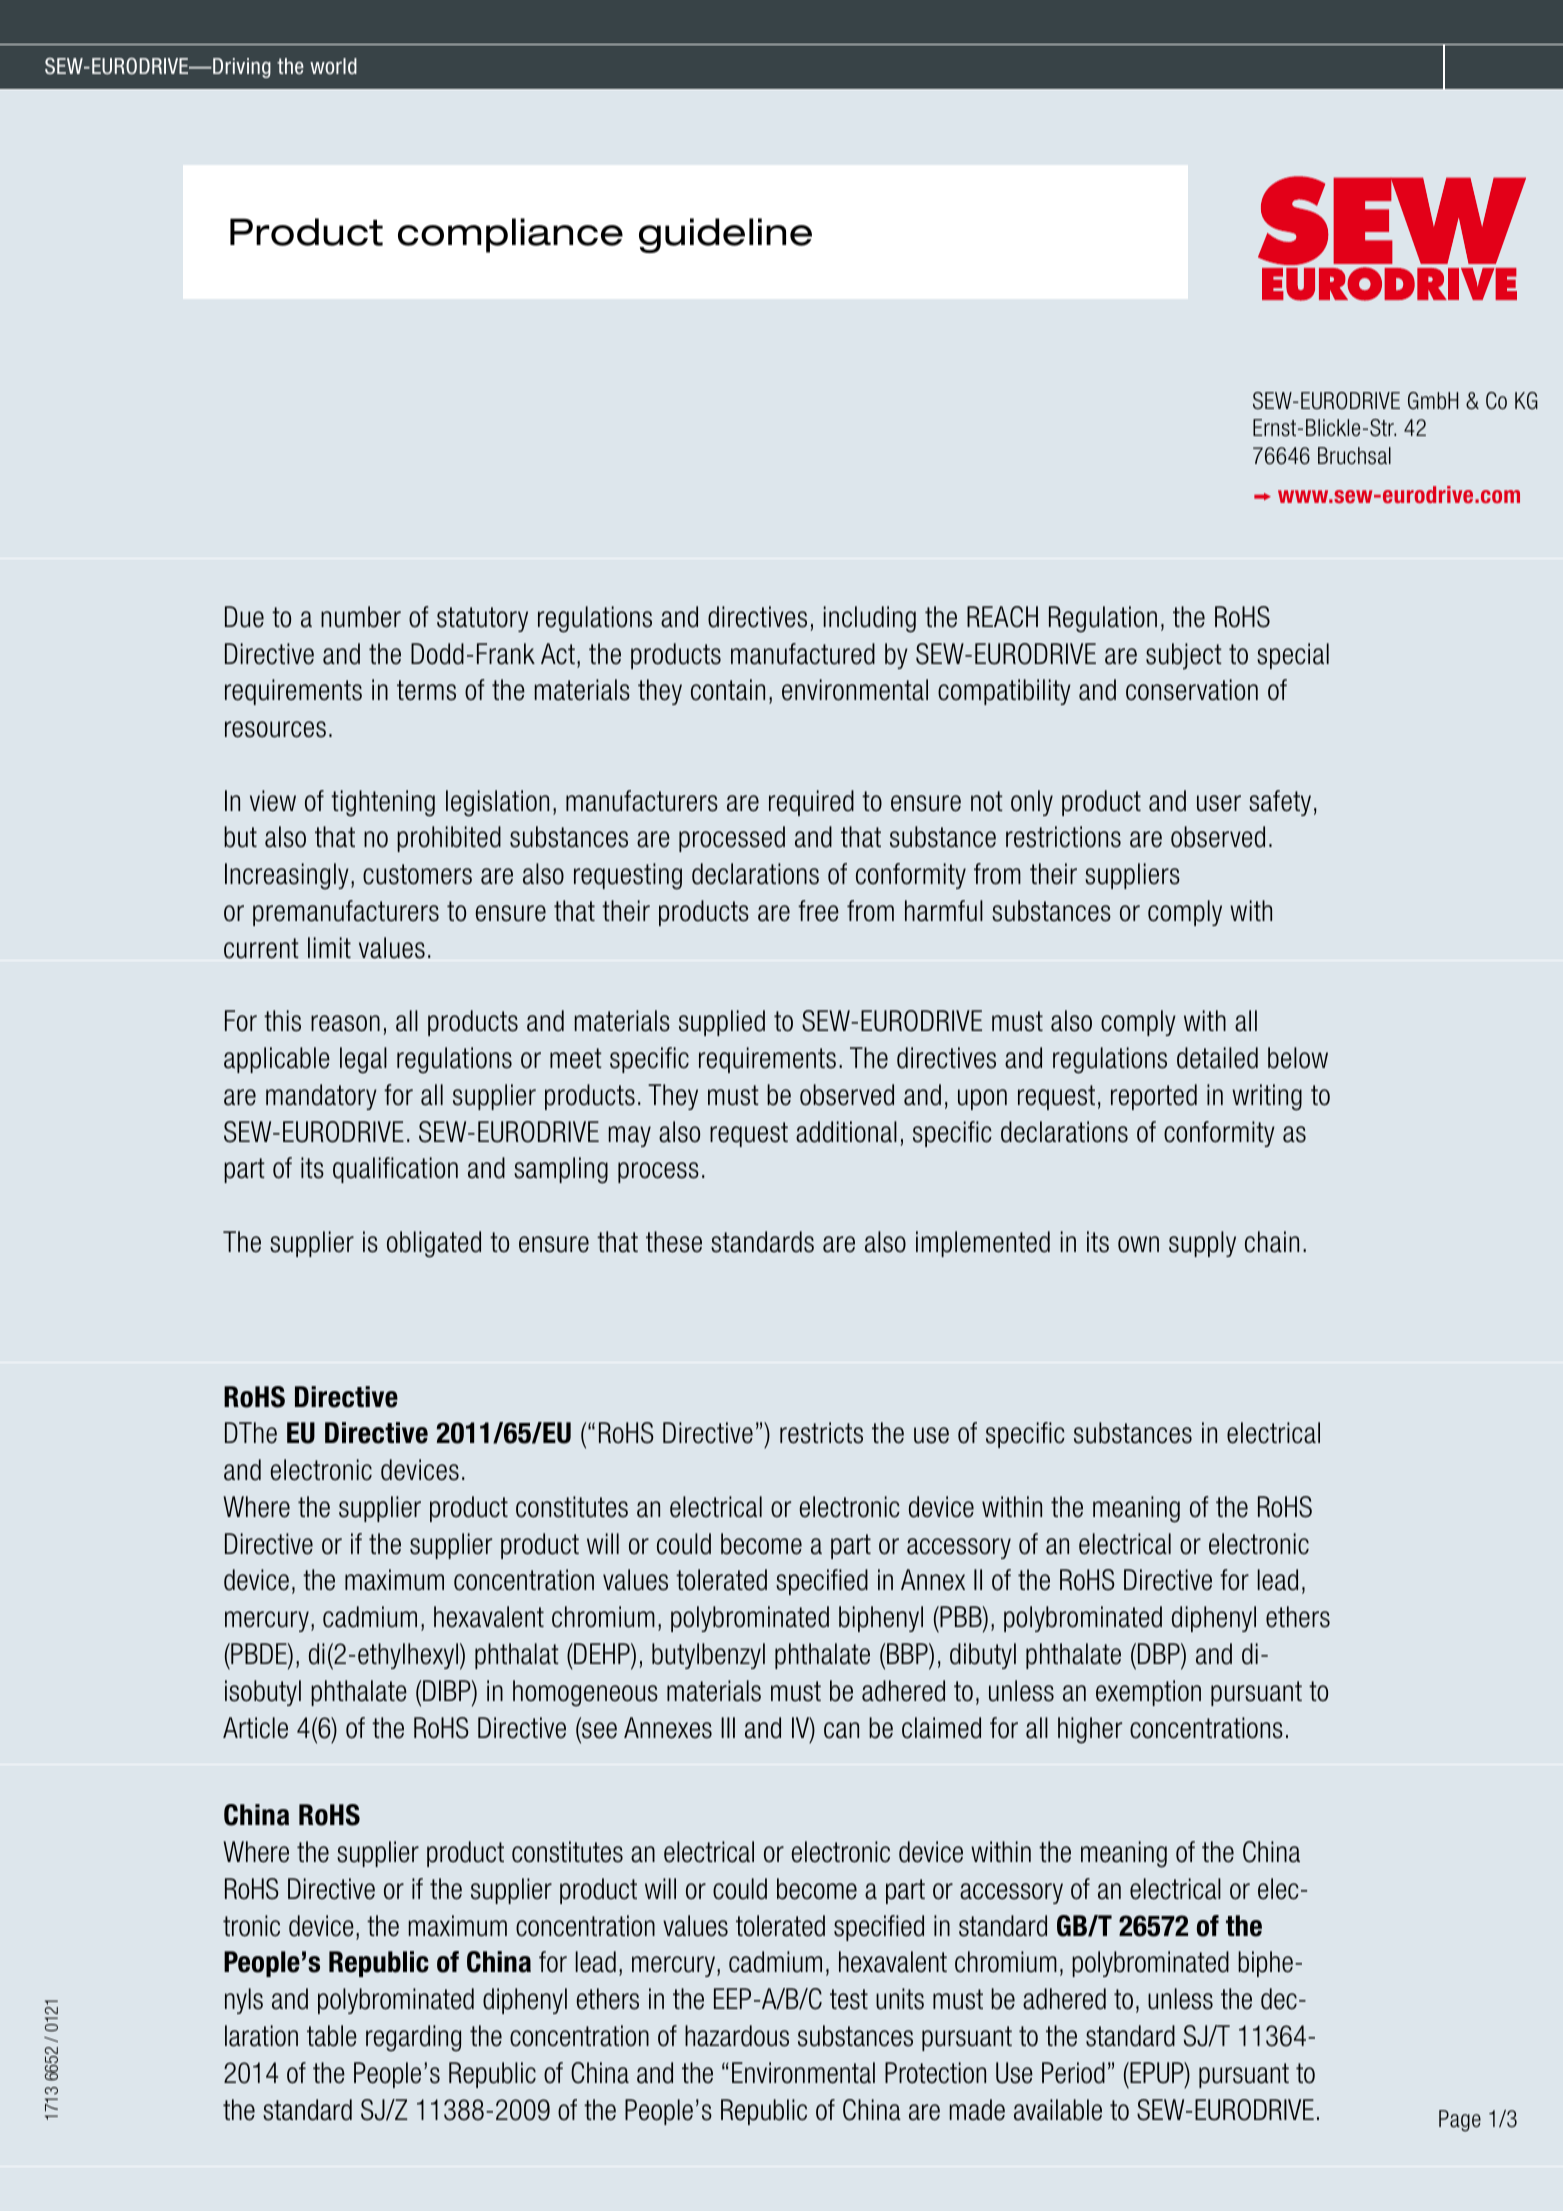 This image has height=2211, width=1563. I want to click on regarding, so click(413, 2038).
